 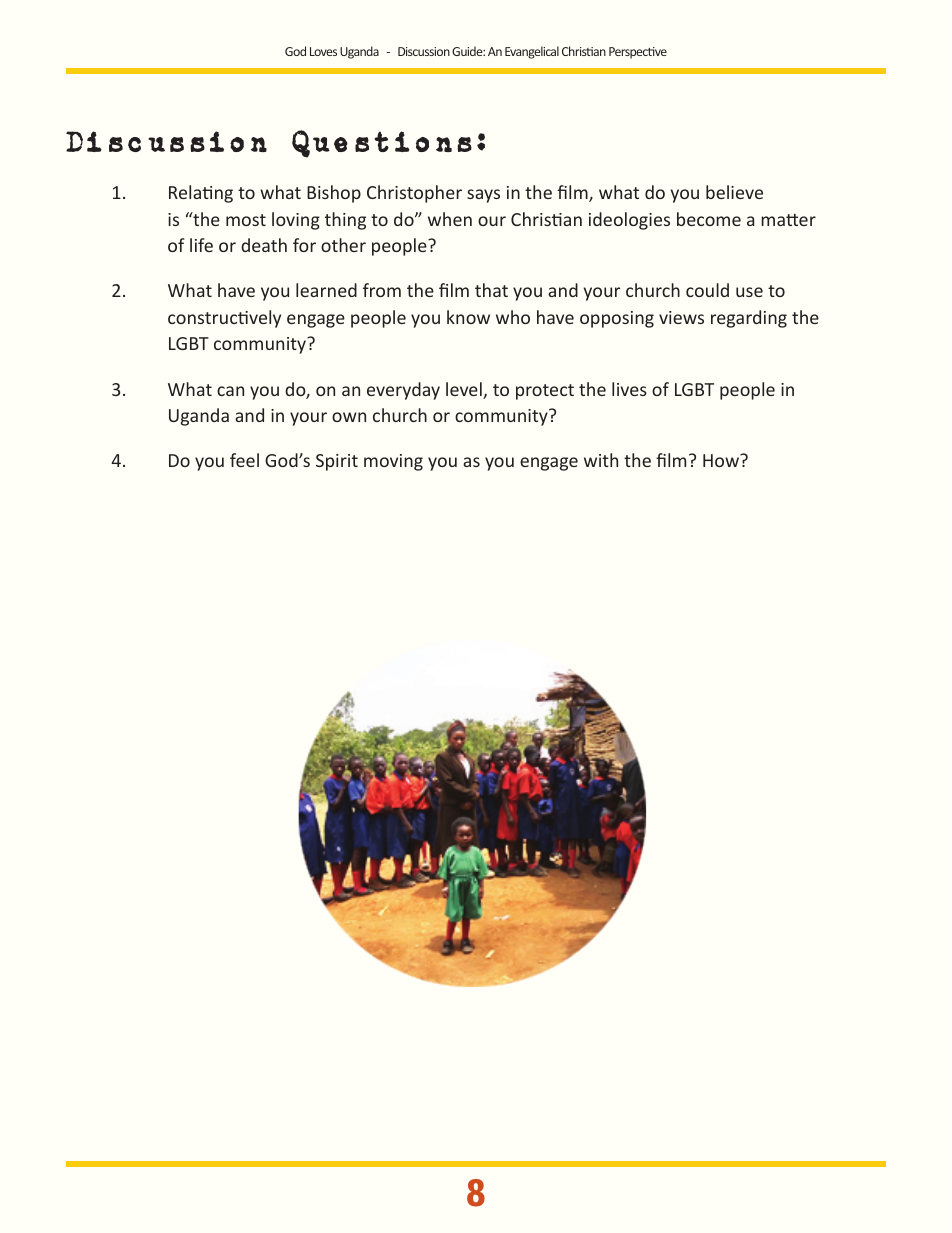 What do you see at coordinates (491, 290) in the image?
I see `that` at bounding box center [491, 290].
